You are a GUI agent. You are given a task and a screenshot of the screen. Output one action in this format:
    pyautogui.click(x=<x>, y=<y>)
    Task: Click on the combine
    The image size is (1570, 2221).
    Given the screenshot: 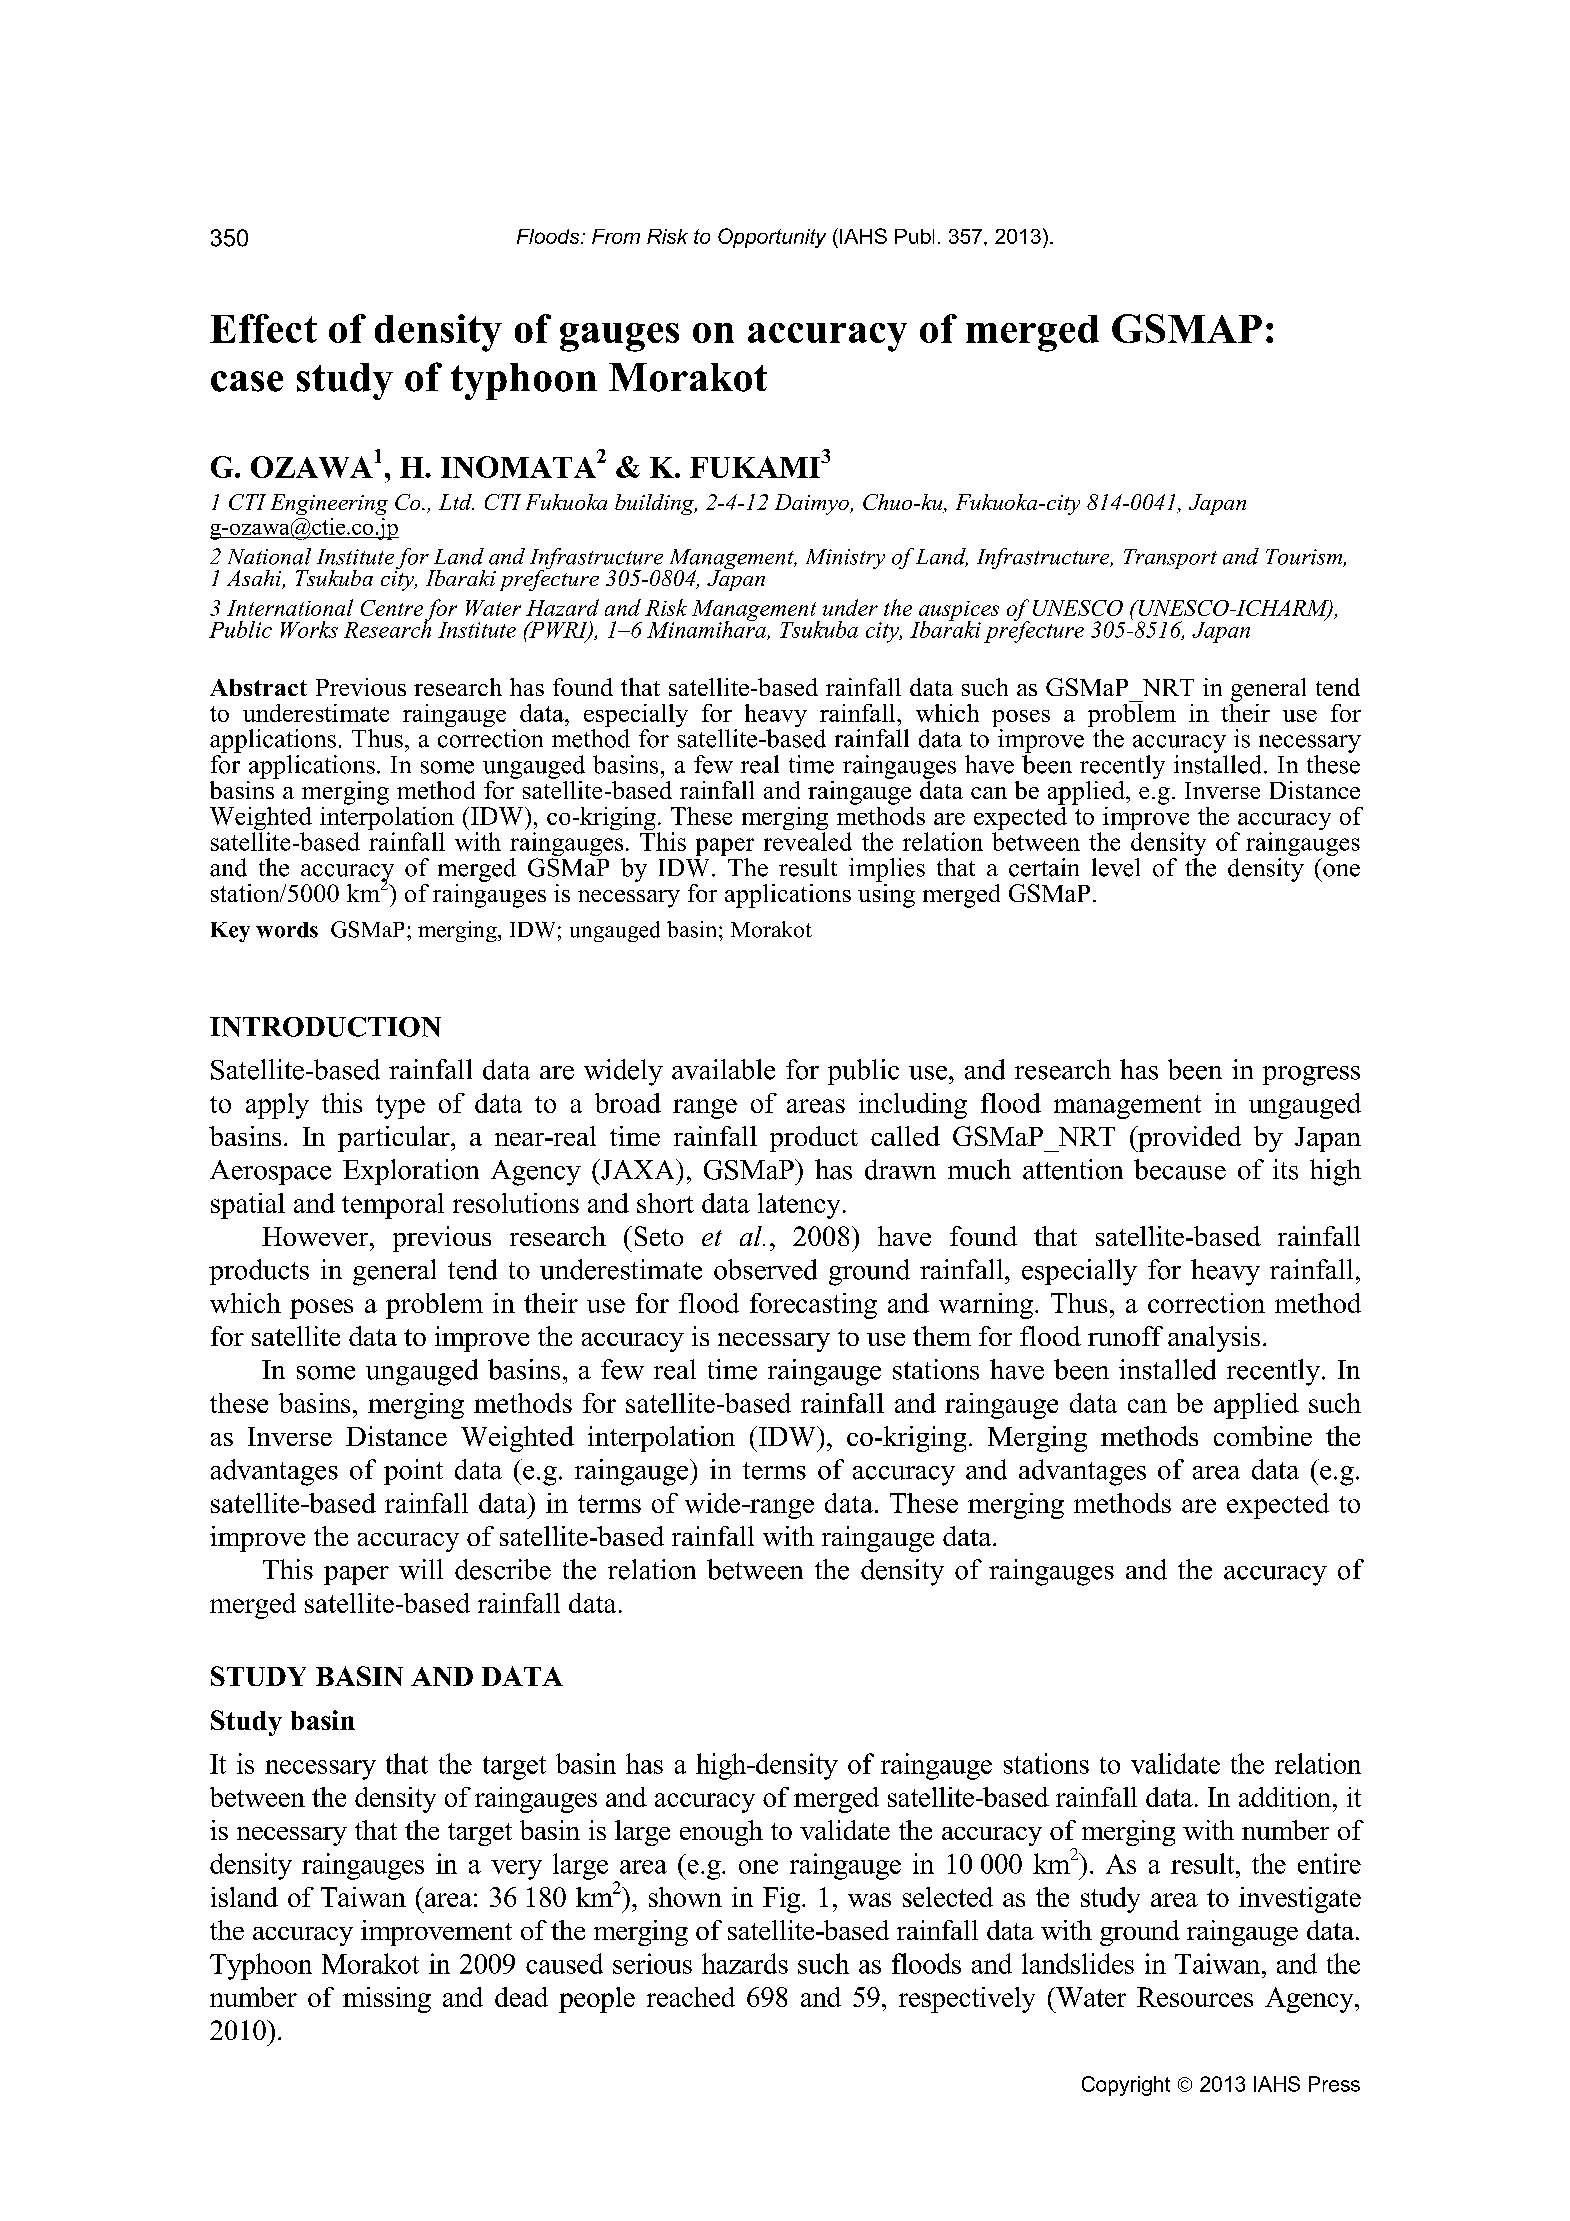 What is the action you would take?
    pyautogui.click(x=1263, y=1436)
